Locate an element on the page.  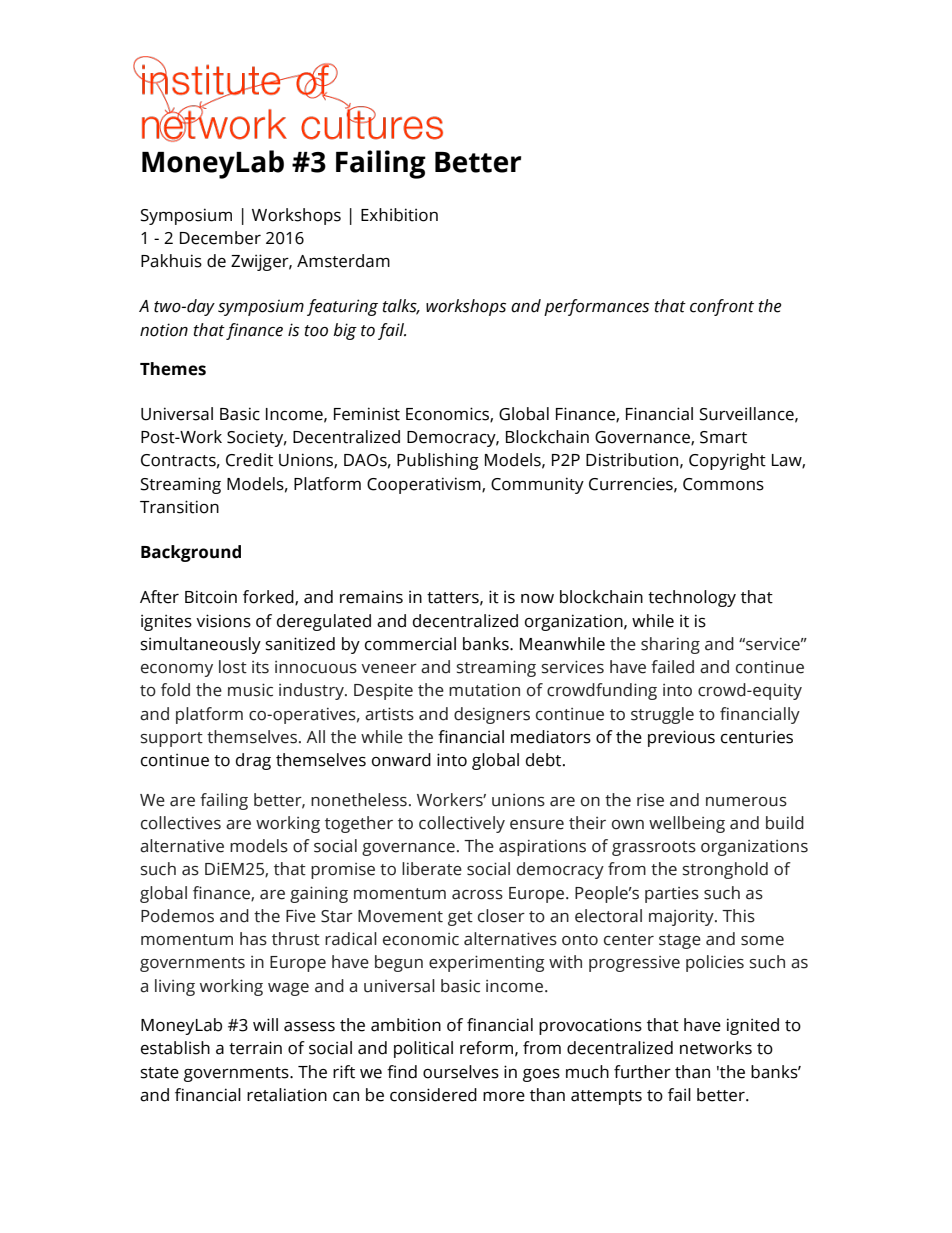
December is located at coordinates (220, 238).
